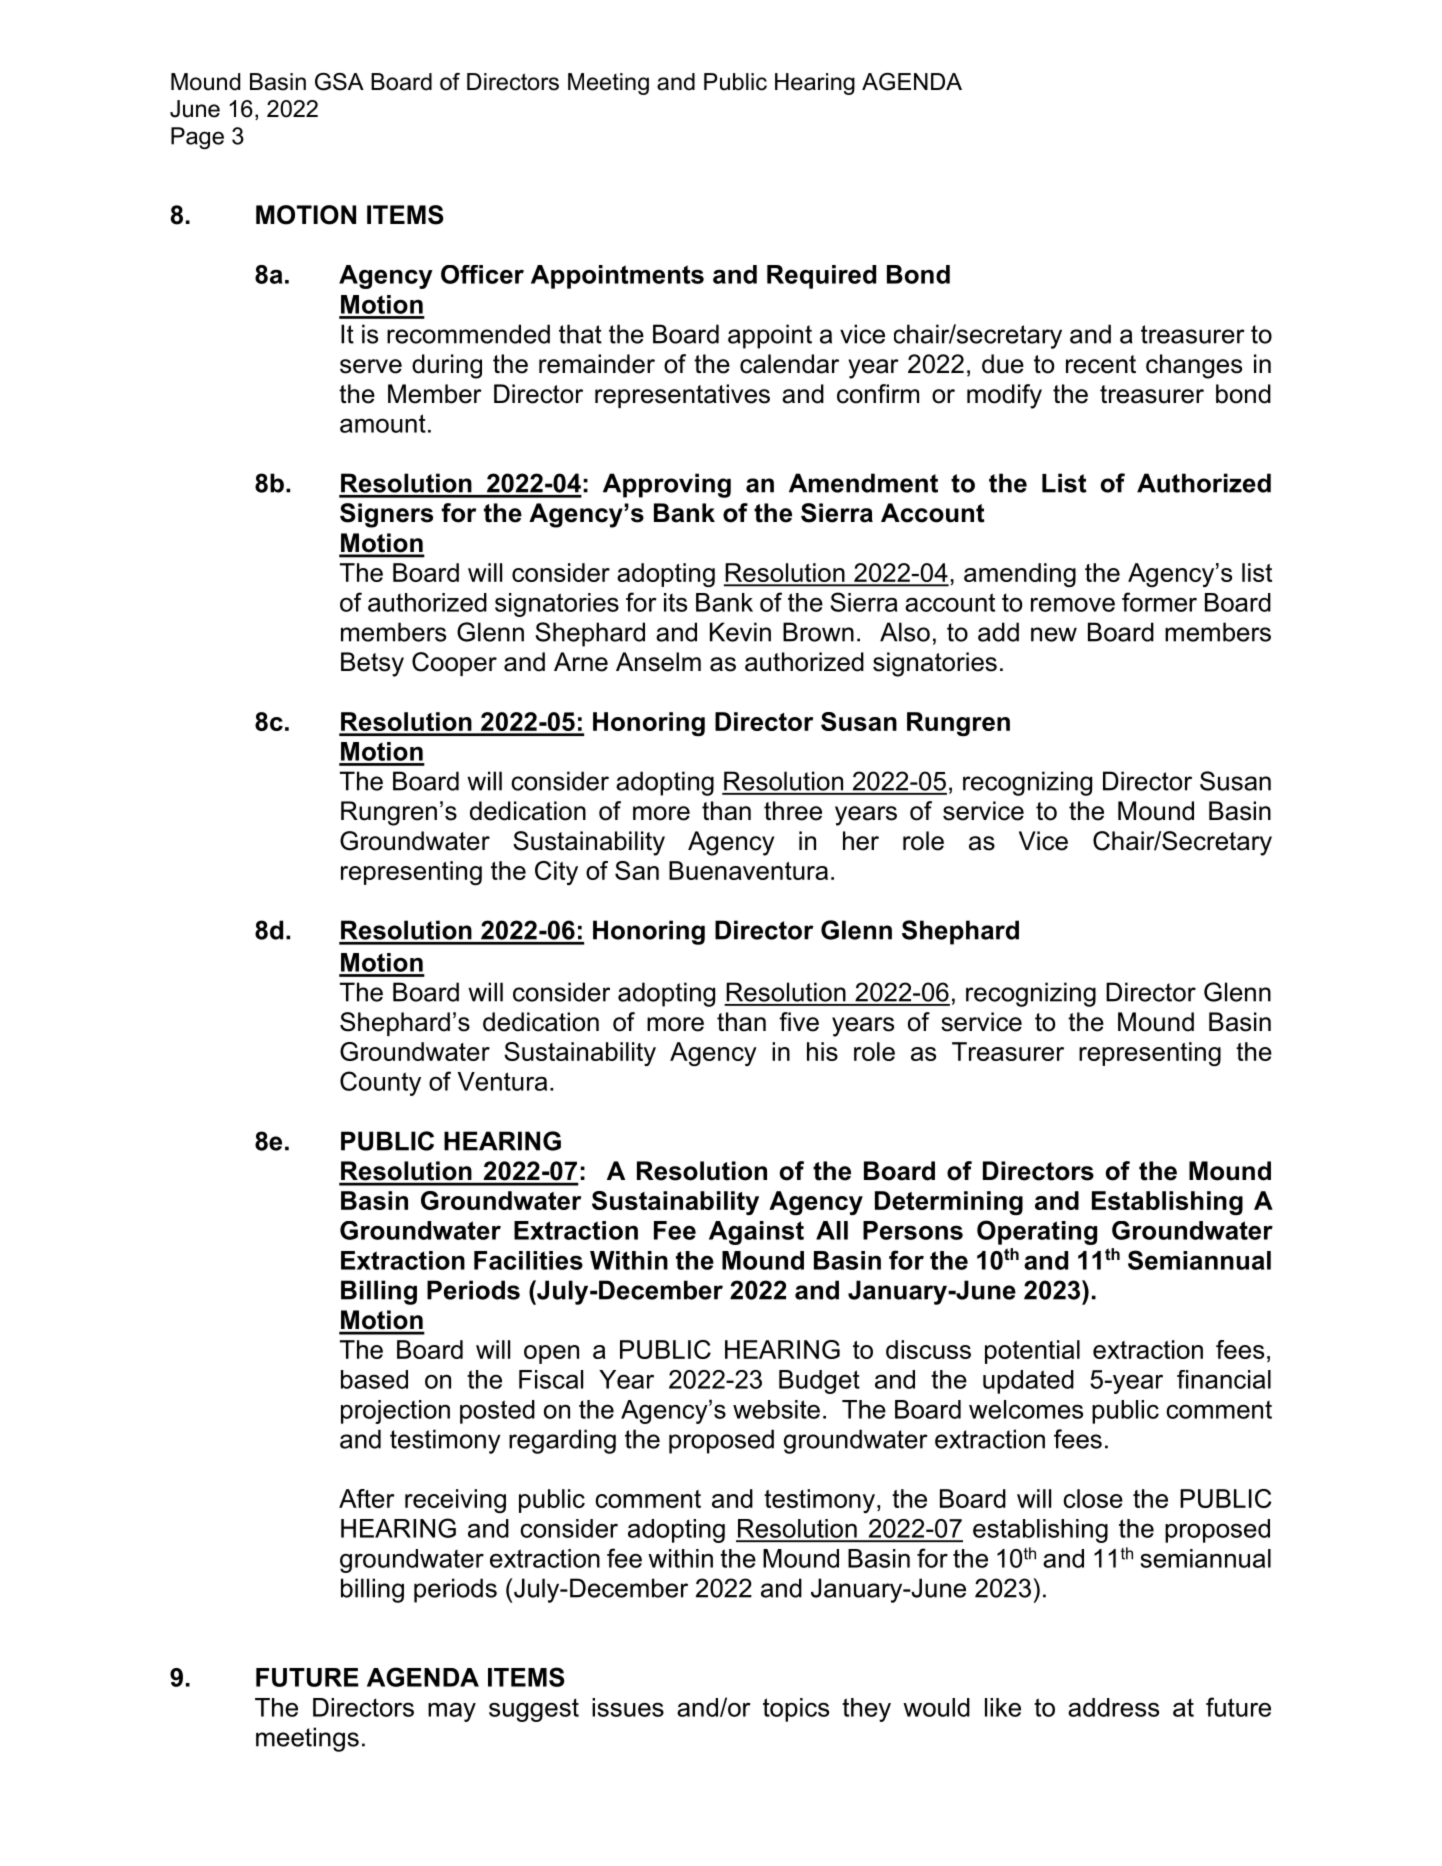 Image resolution: width=1442 pixels, height=1866 pixels. Describe the element at coordinates (628, 1707) in the screenshot. I see `issues` at that location.
